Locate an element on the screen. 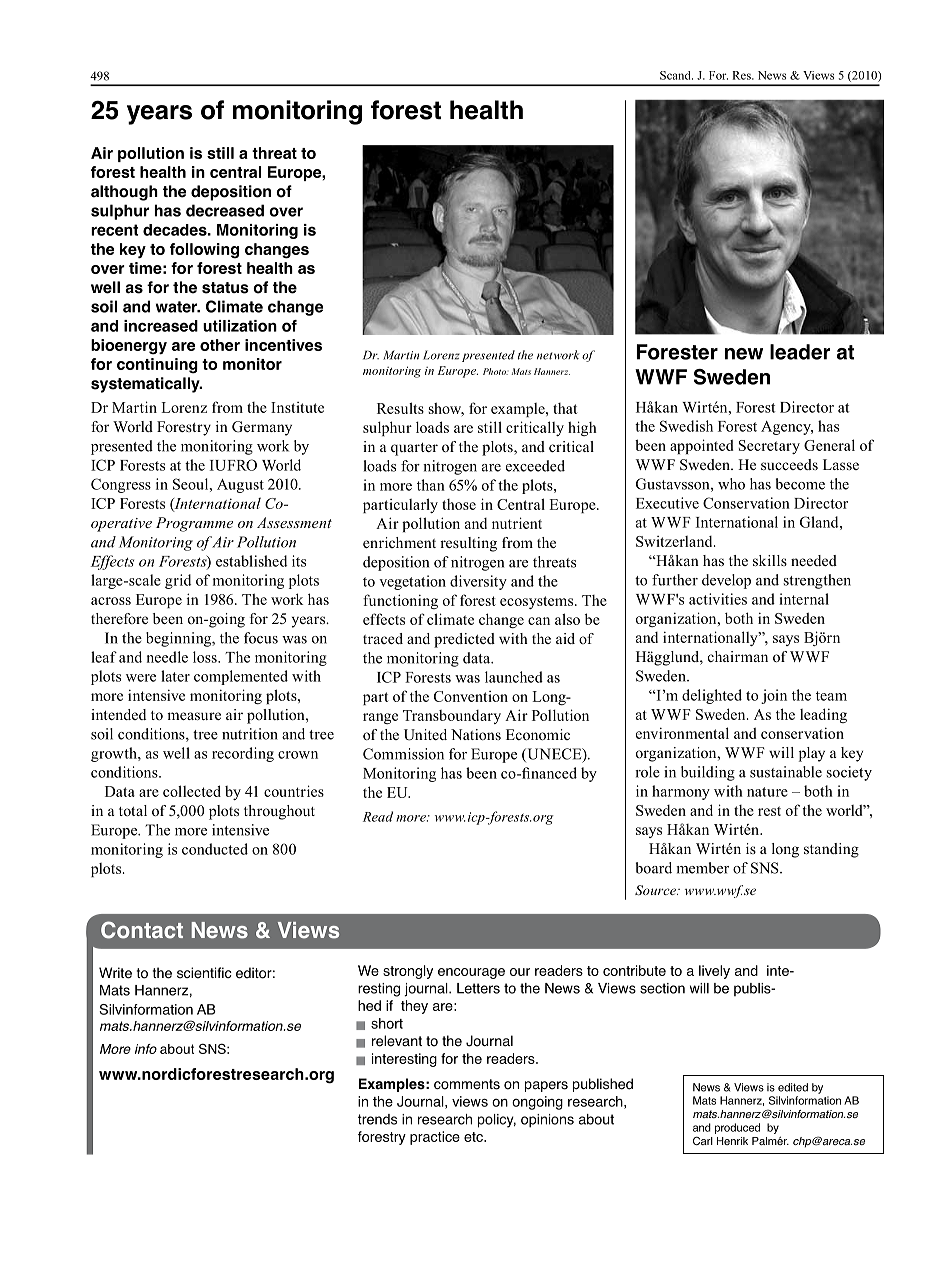 The height and width of the screenshot is (1270, 952). Photo is located at coordinates (495, 371).
